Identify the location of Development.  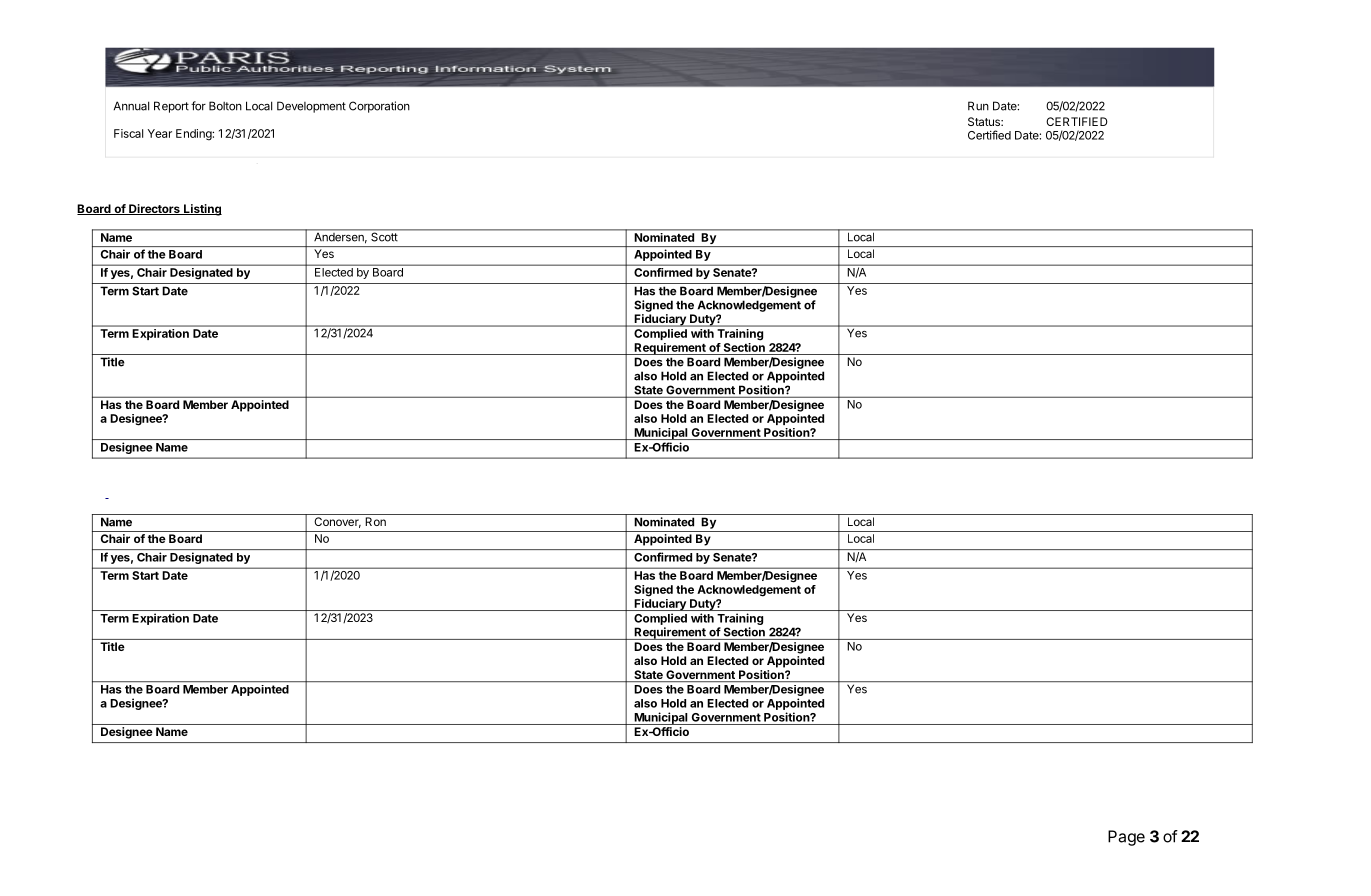
(311, 107).
